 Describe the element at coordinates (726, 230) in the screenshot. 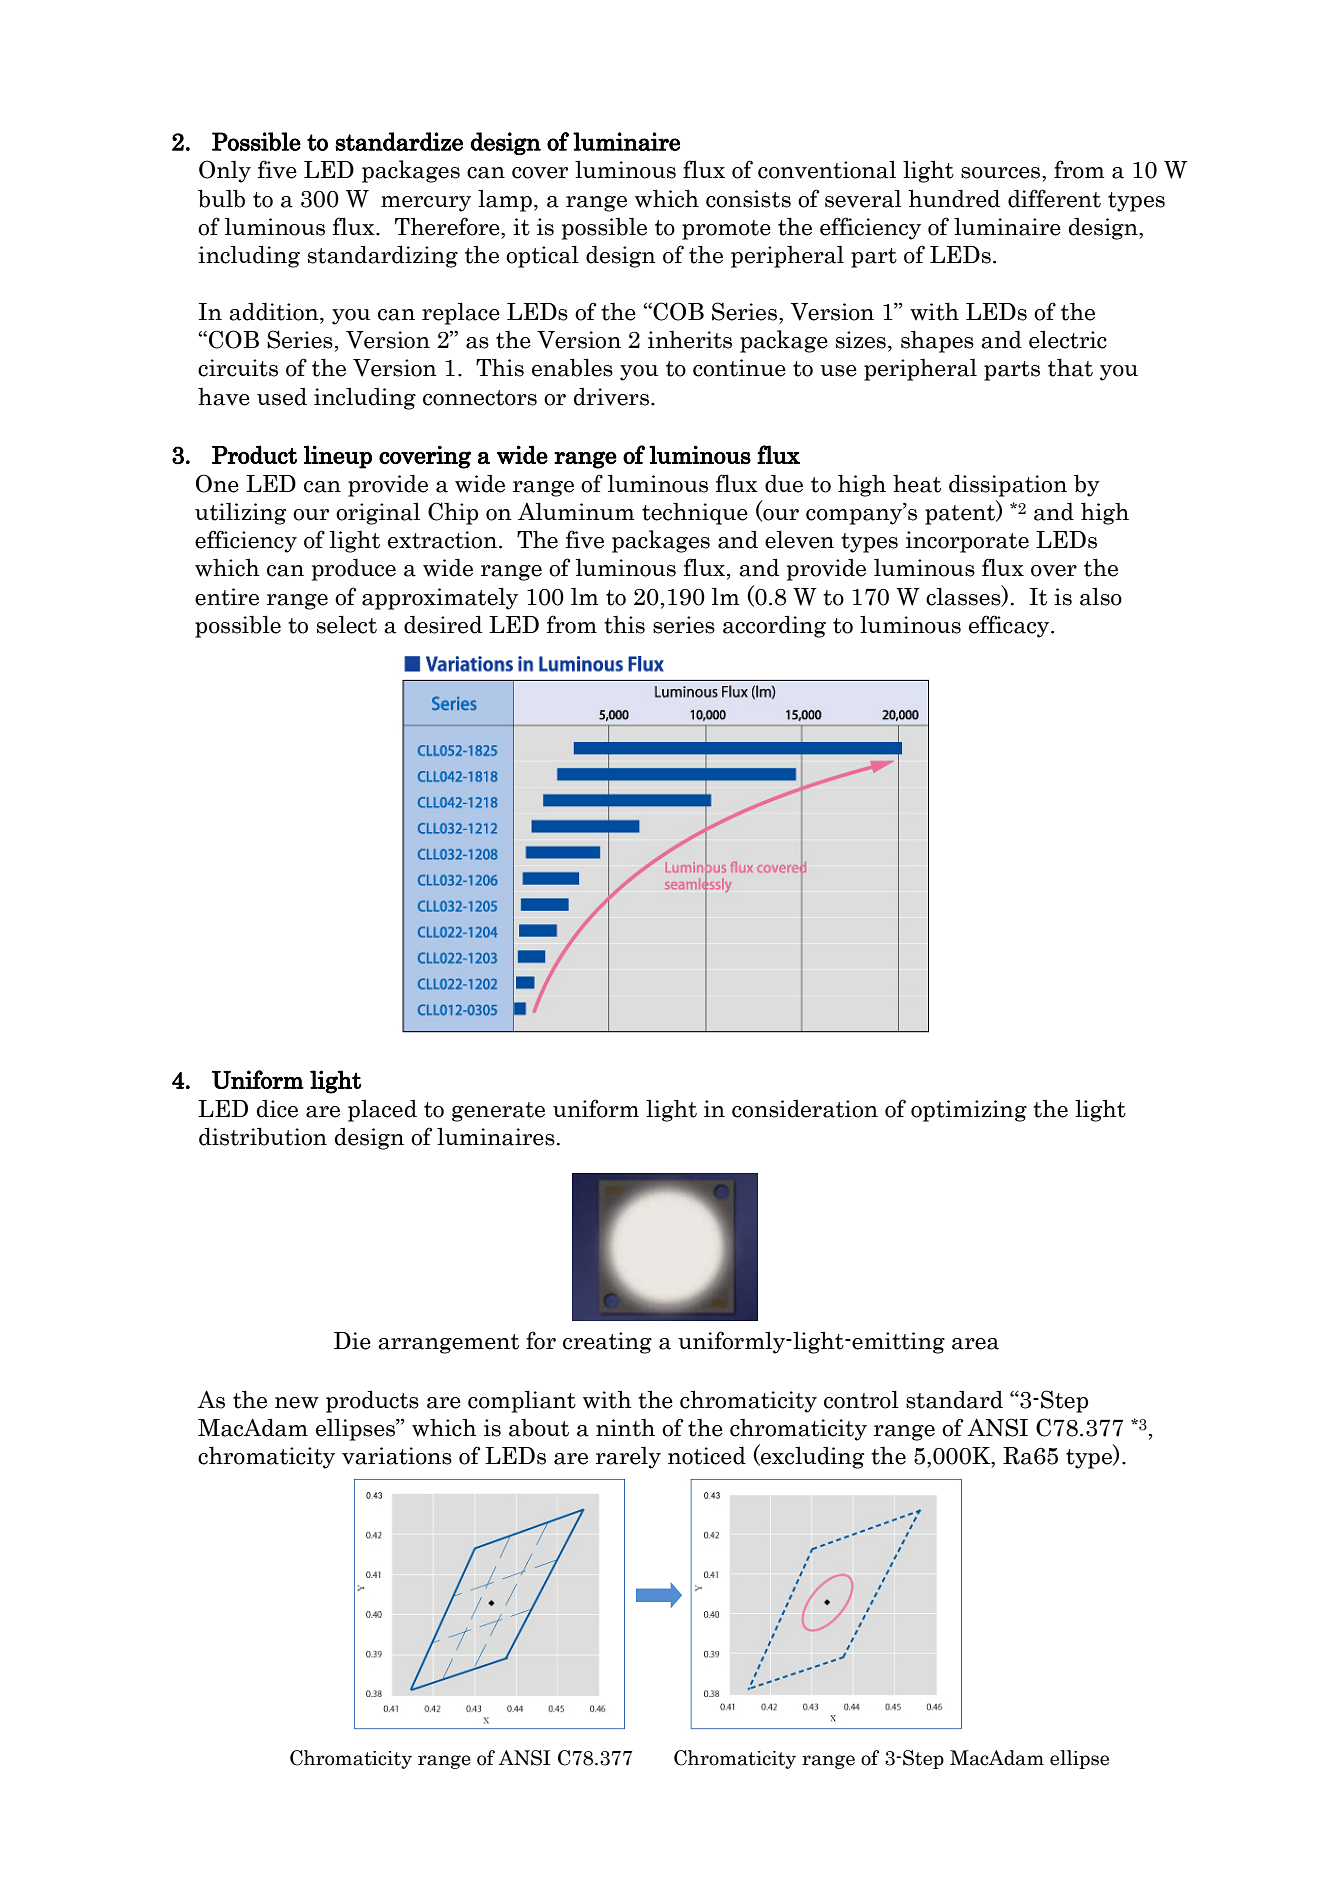

I see `promote` at that location.
